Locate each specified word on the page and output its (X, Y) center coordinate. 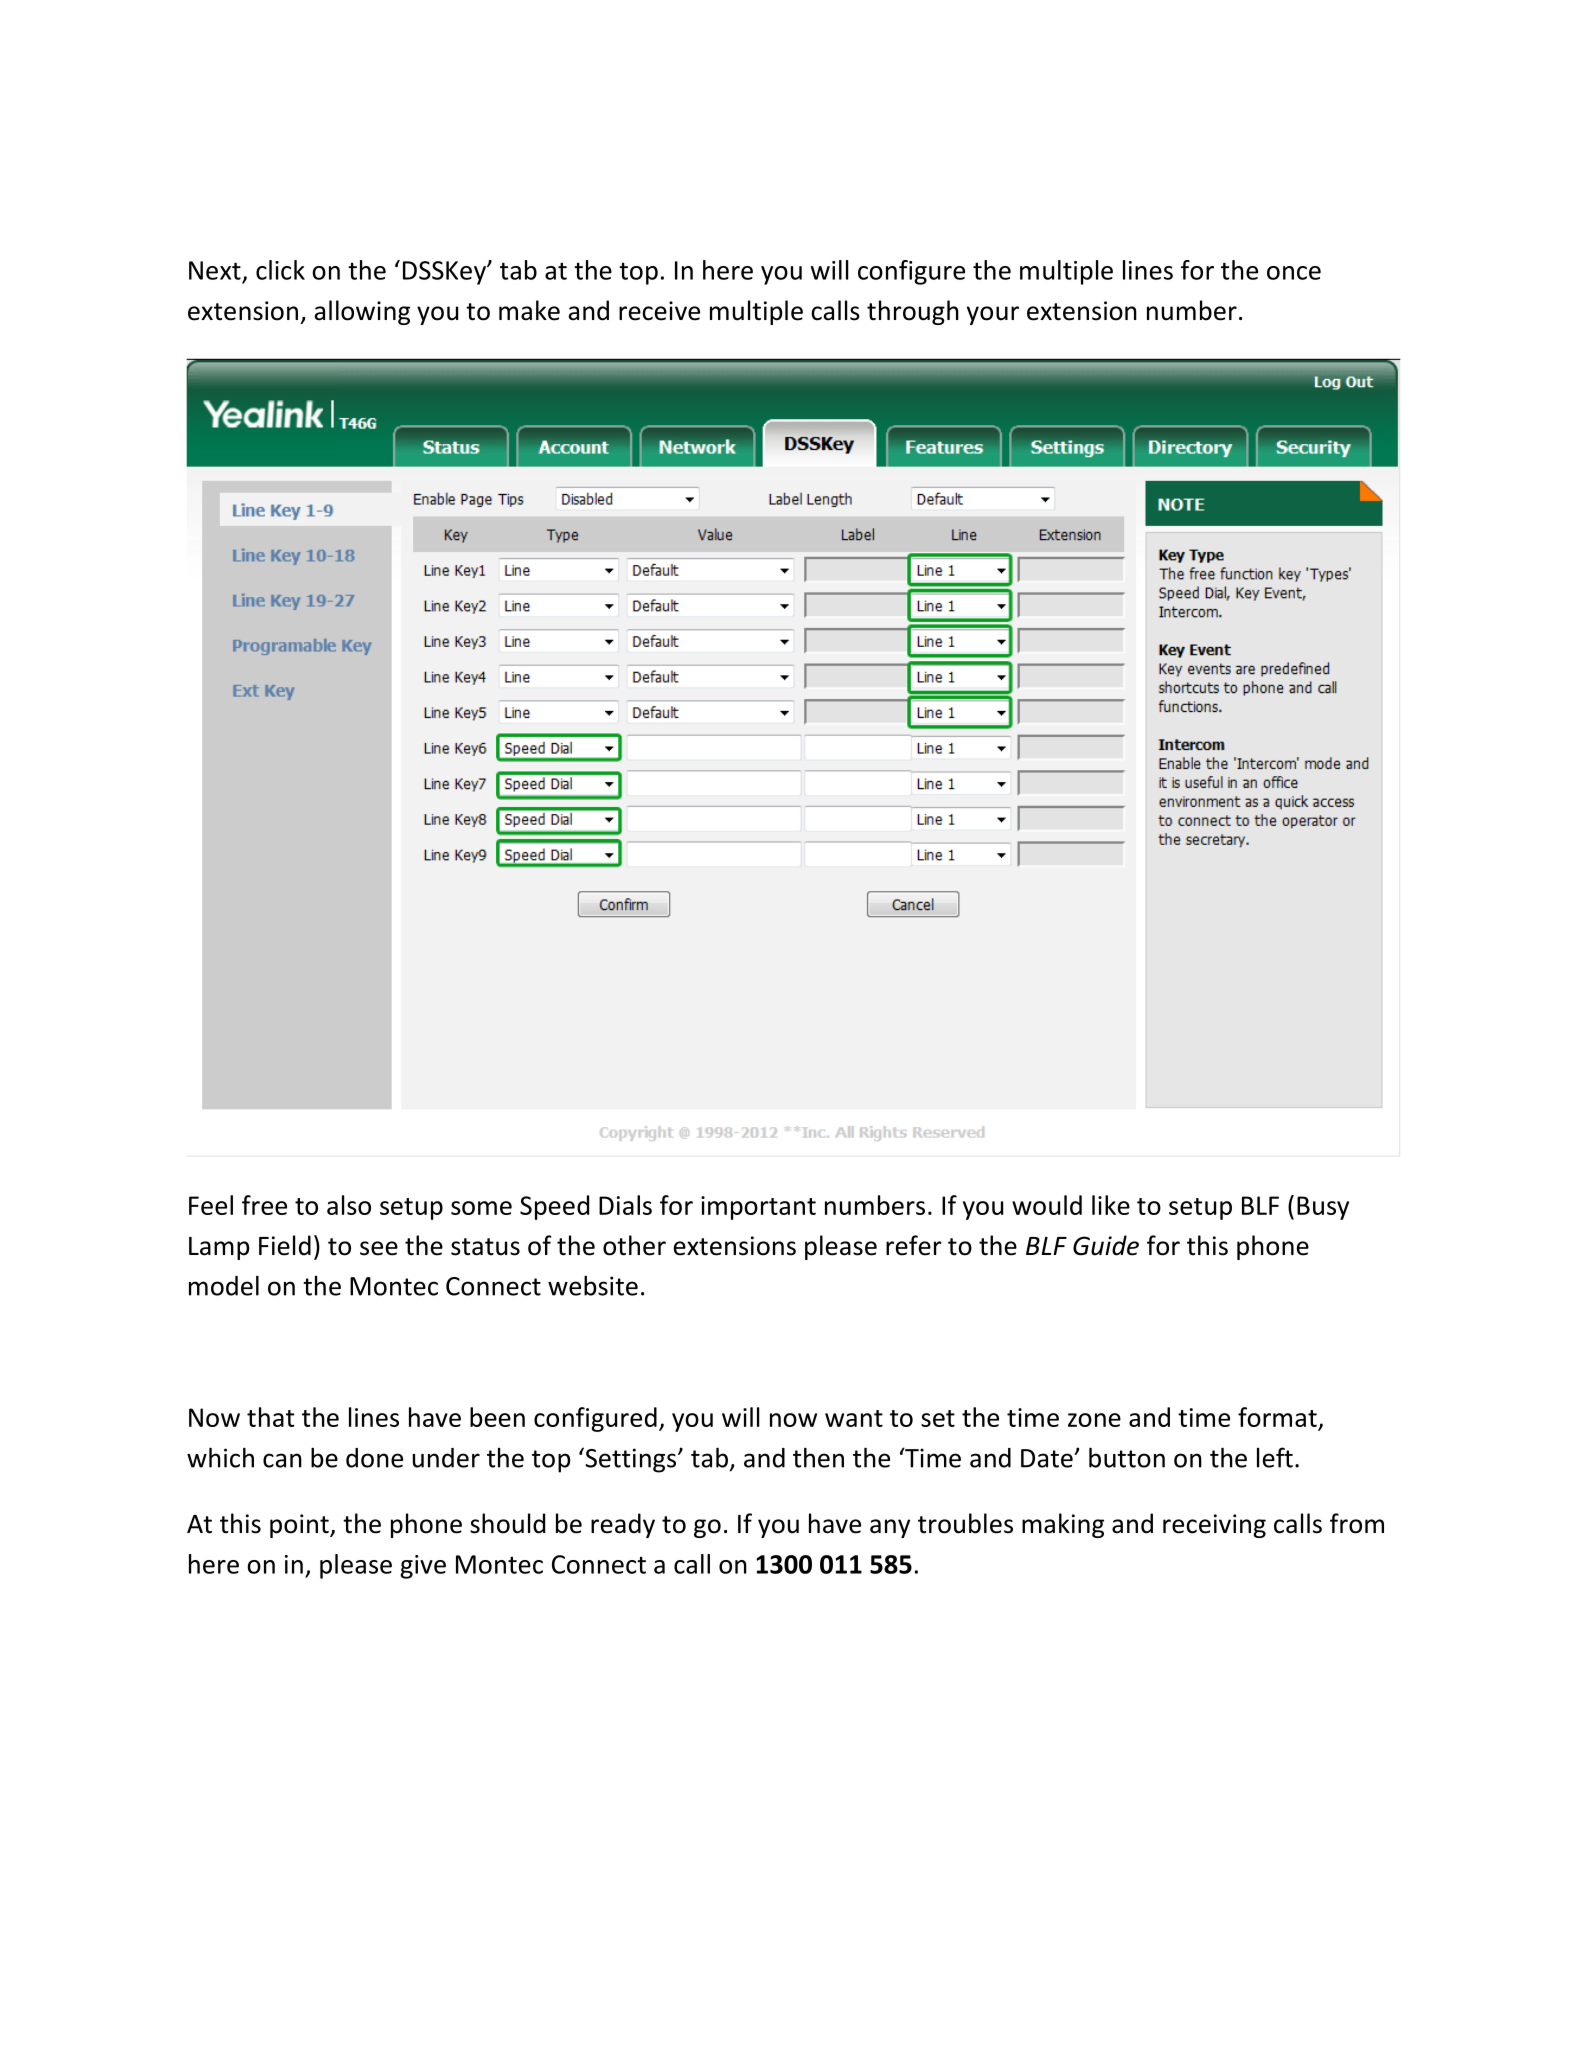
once (1294, 273)
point (300, 1526)
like (1111, 1205)
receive (659, 311)
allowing (362, 312)
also (349, 1205)
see (379, 1248)
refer (914, 1245)
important (758, 1208)
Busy (1323, 1208)
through (913, 312)
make (529, 310)
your (993, 315)
